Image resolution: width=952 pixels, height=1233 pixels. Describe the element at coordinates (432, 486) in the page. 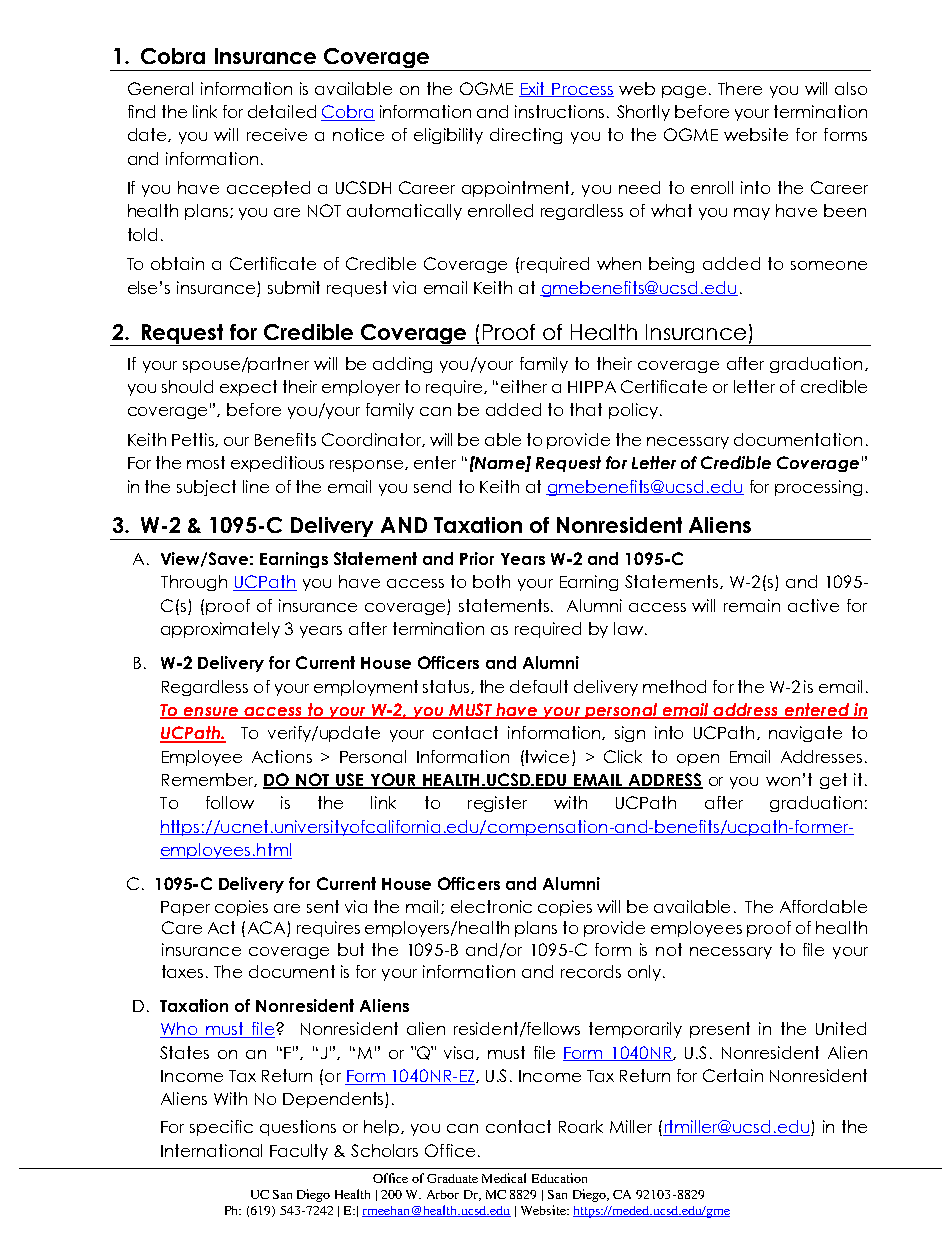

I see `send` at that location.
